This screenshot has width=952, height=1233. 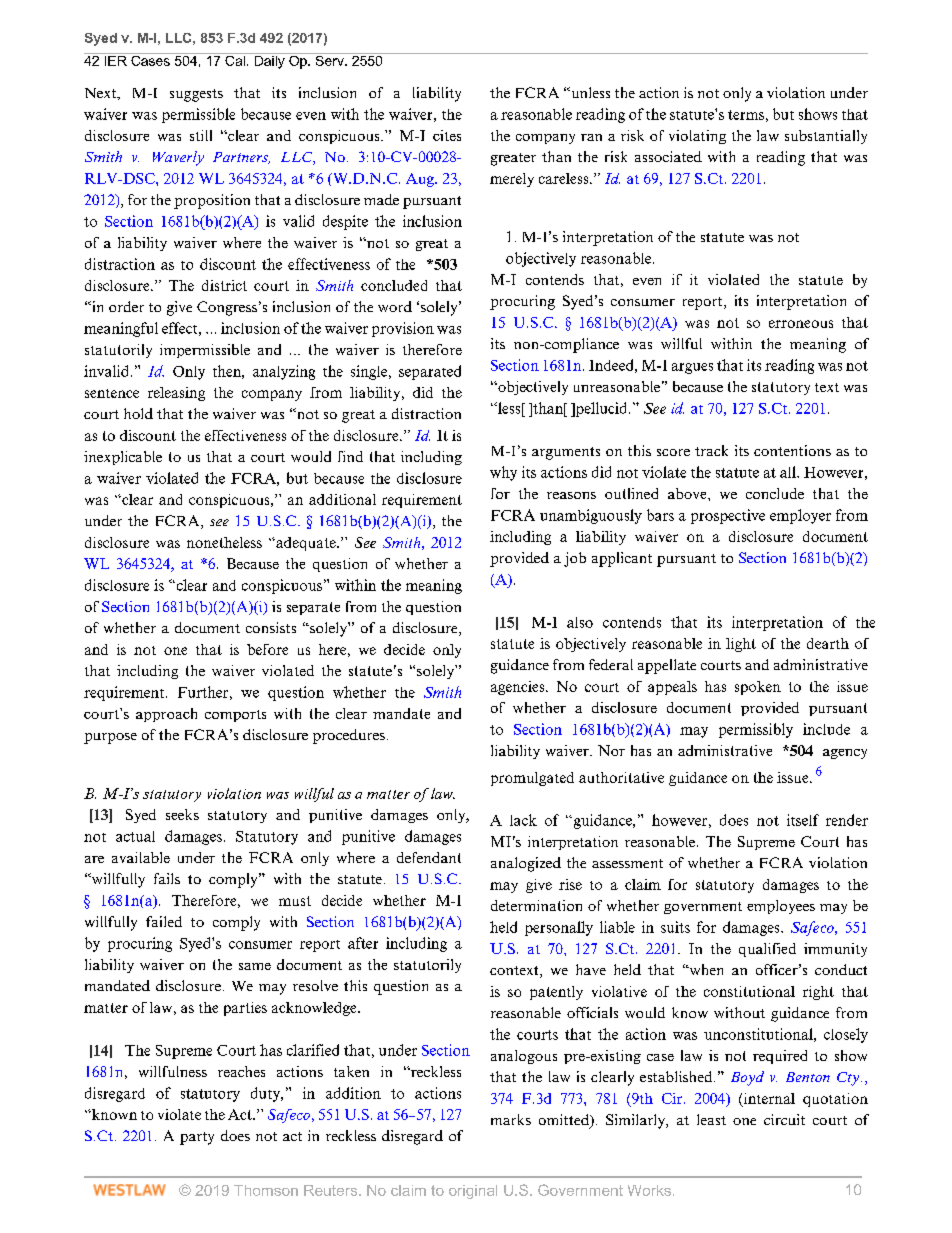 I want to click on cites, so click(x=447, y=135).
